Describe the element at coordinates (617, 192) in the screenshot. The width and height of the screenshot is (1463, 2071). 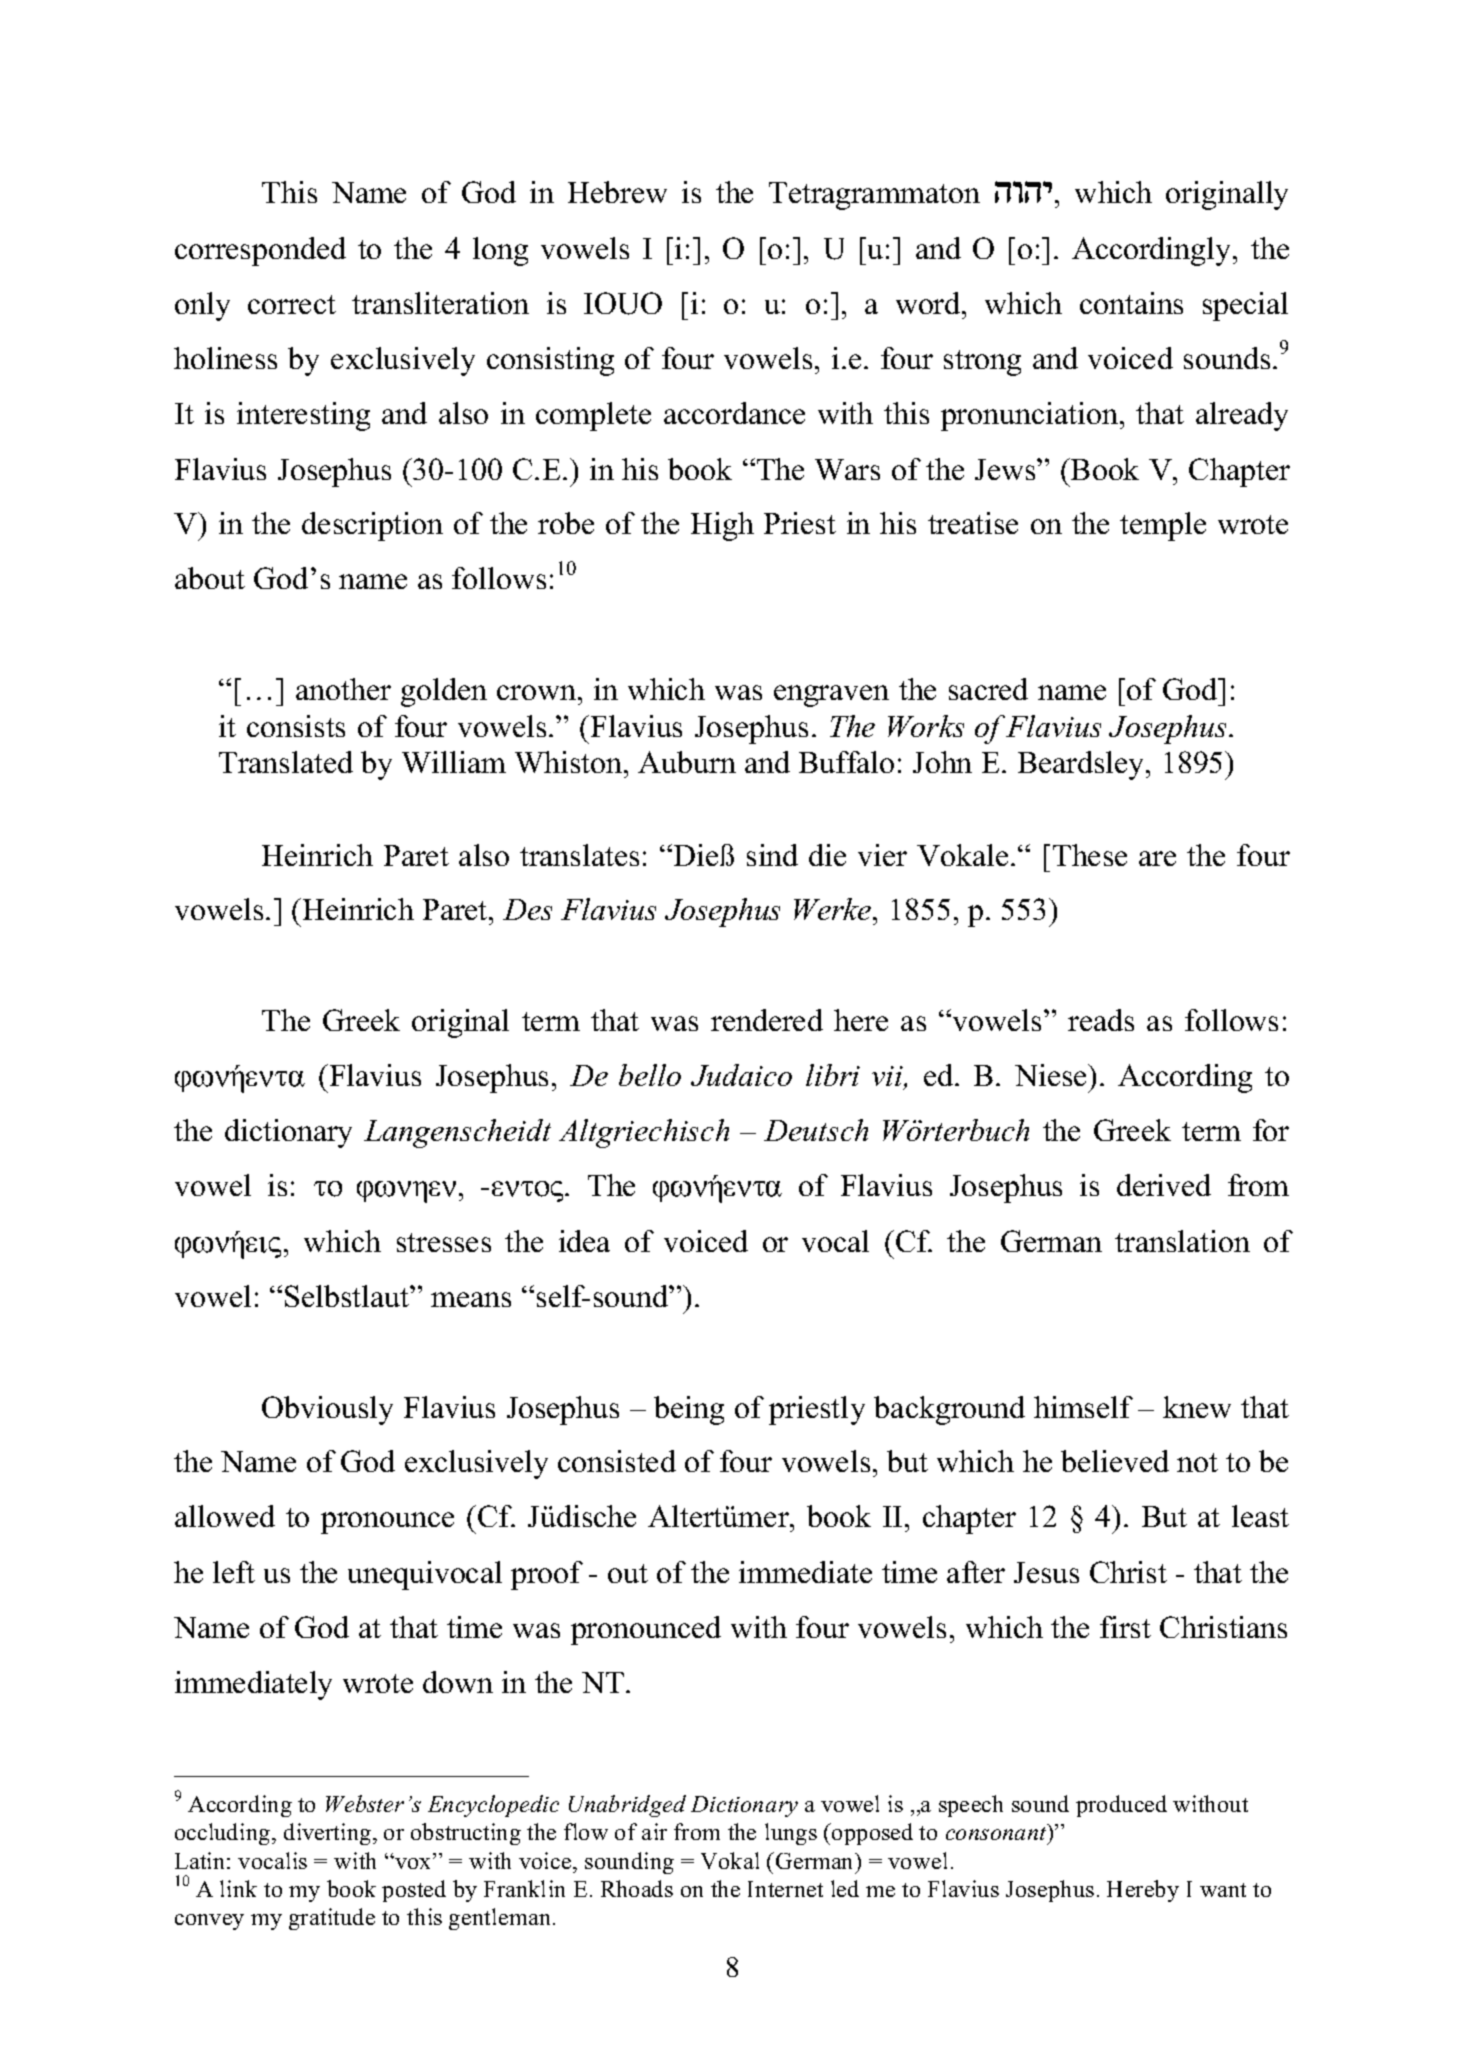
I see `Hebrew` at that location.
